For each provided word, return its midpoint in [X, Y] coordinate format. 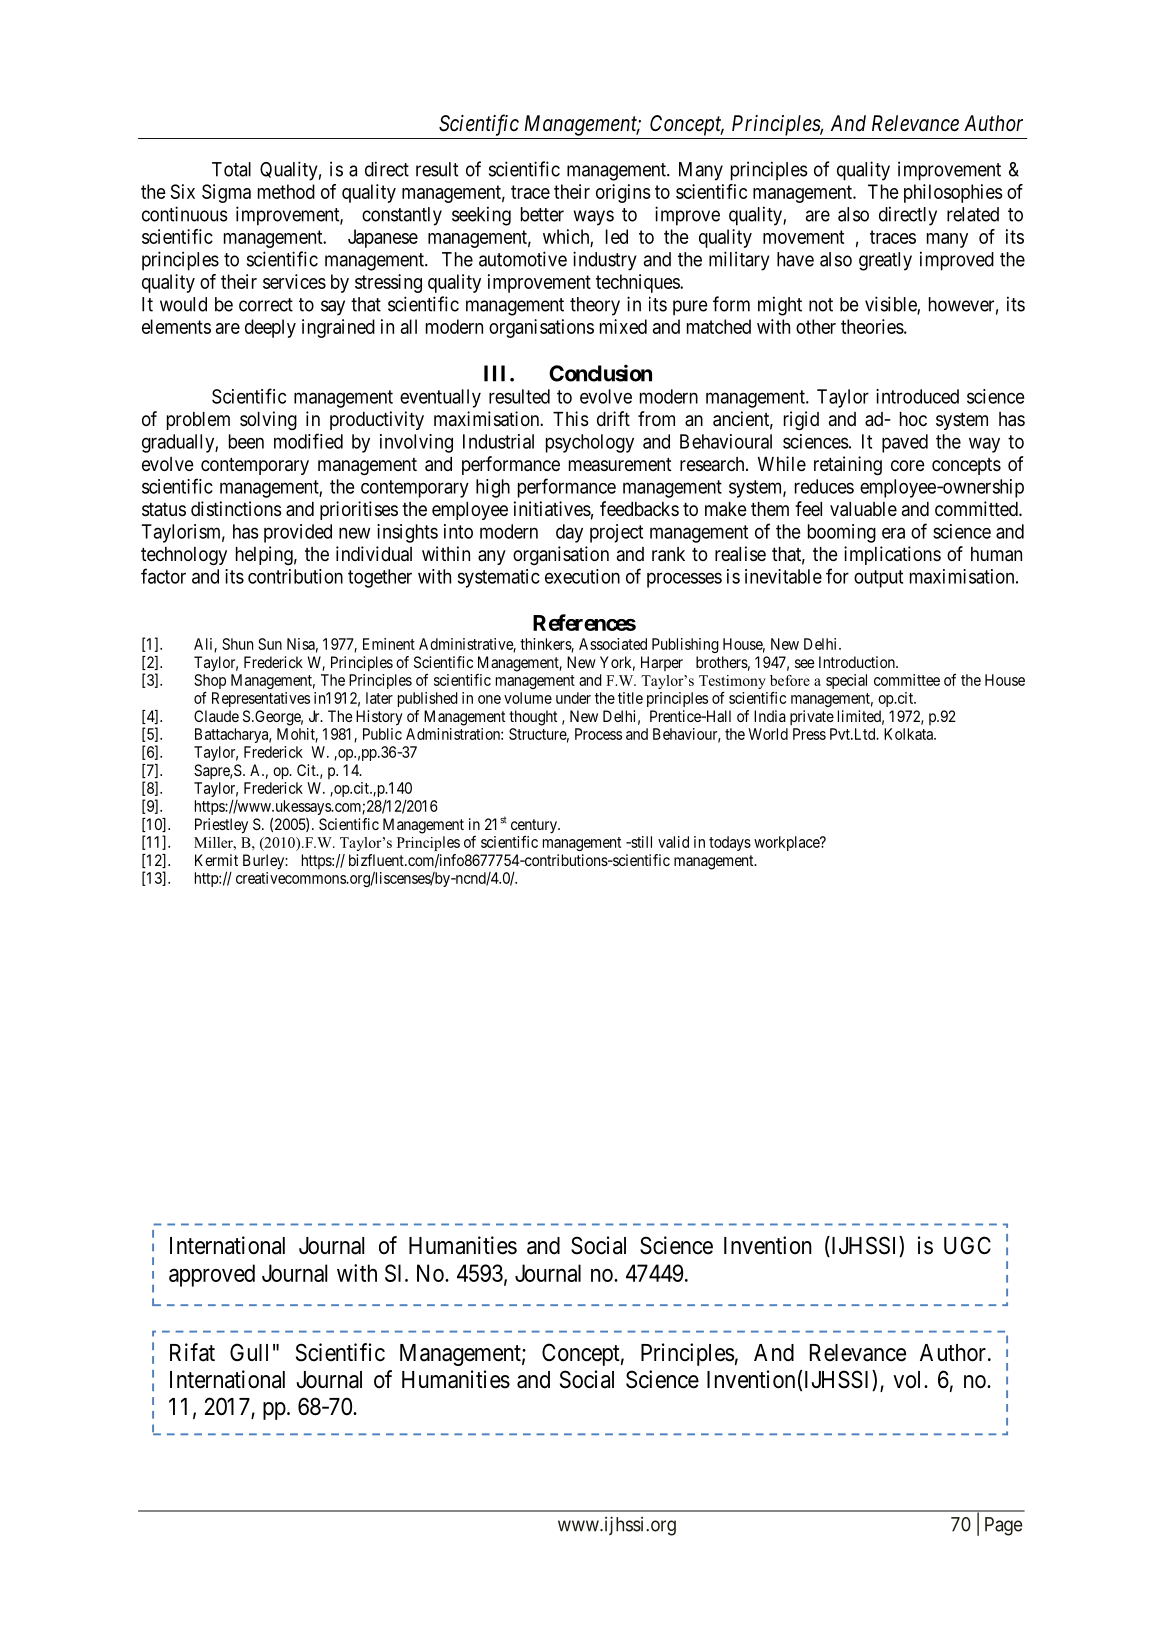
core [908, 465]
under [573, 698]
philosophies [953, 193]
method [286, 191]
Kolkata [910, 734]
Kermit [216, 860]
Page [1003, 1526]
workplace [787, 843]
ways [594, 218]
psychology [590, 443]
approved [212, 1275]
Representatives [261, 699]
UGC [967, 1245]
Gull [249, 1352]
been [246, 441]
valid [673, 842]
